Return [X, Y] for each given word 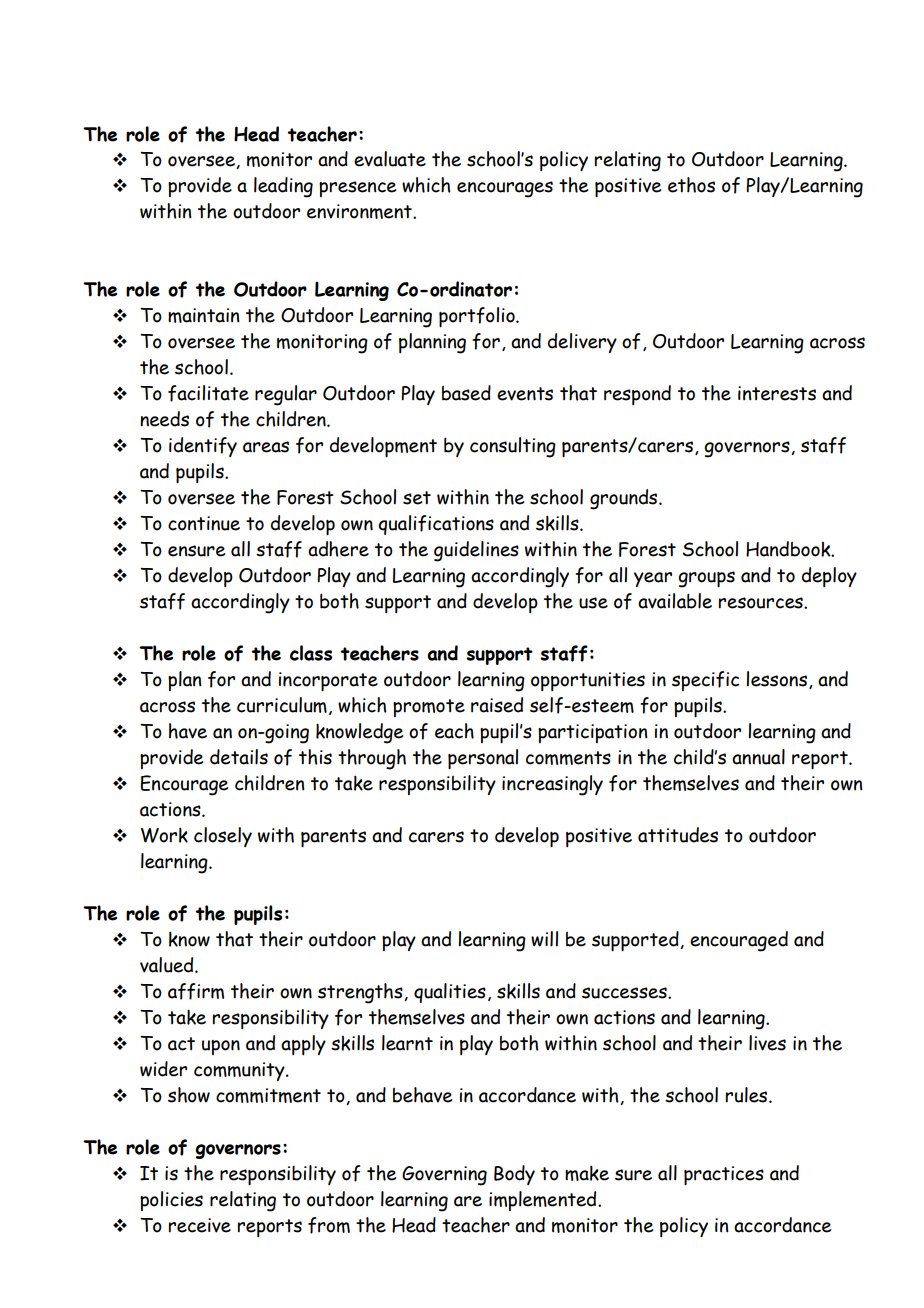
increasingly [552, 785]
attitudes [678, 835]
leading [283, 187]
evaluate [390, 159]
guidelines [476, 551]
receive [200, 1225]
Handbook [789, 549]
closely [223, 837]
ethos [691, 185]
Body [514, 1175]
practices [724, 1175]
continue [204, 523]
